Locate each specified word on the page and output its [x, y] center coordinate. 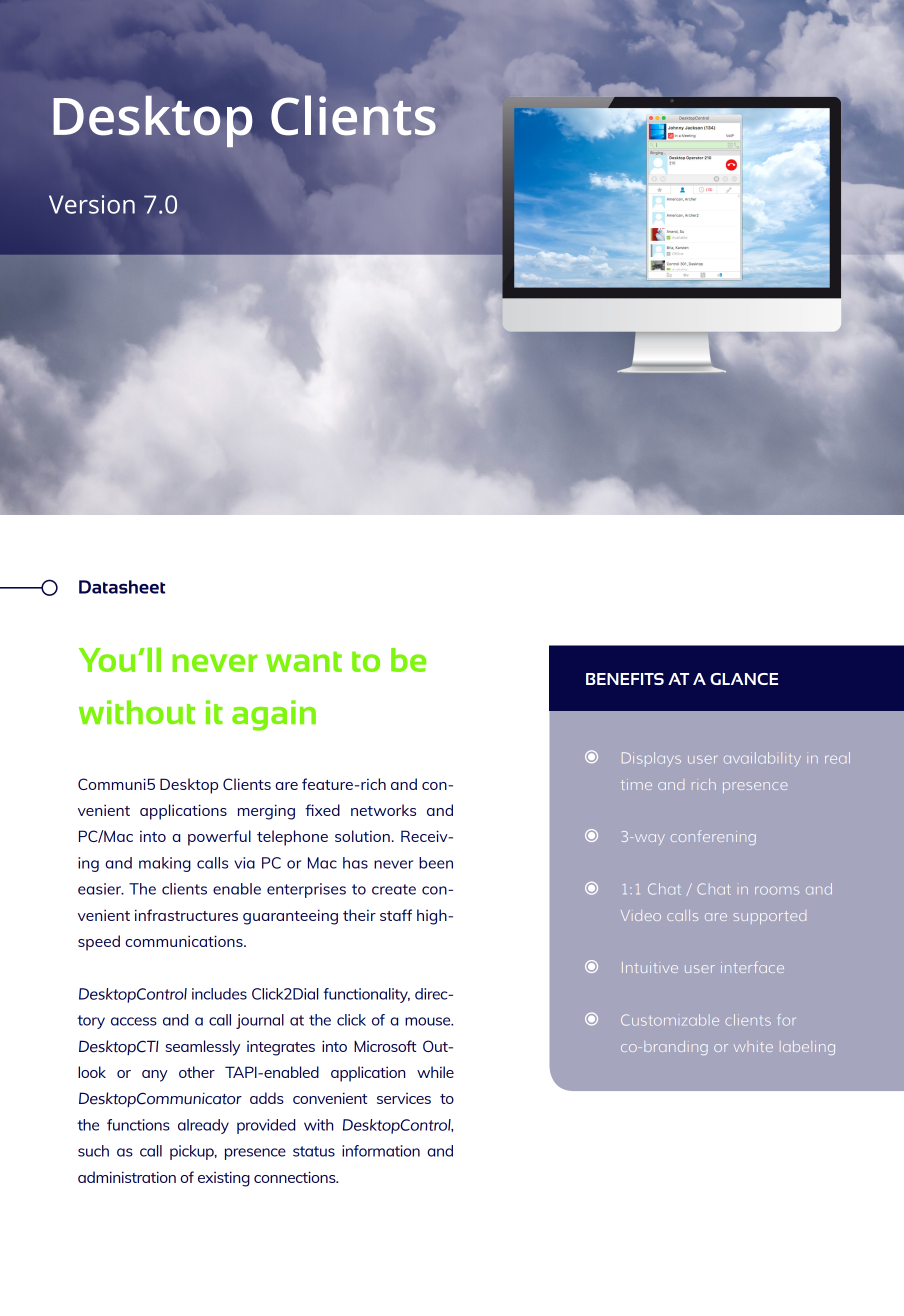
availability [762, 759]
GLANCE [744, 679]
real [837, 758]
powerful [219, 838]
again [274, 715]
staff [396, 915]
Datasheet [122, 587]
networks [383, 810]
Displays [651, 759]
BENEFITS [625, 679]
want [304, 661]
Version [92, 204]
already [203, 1126]
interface [752, 967]
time [636, 785]
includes [219, 994]
